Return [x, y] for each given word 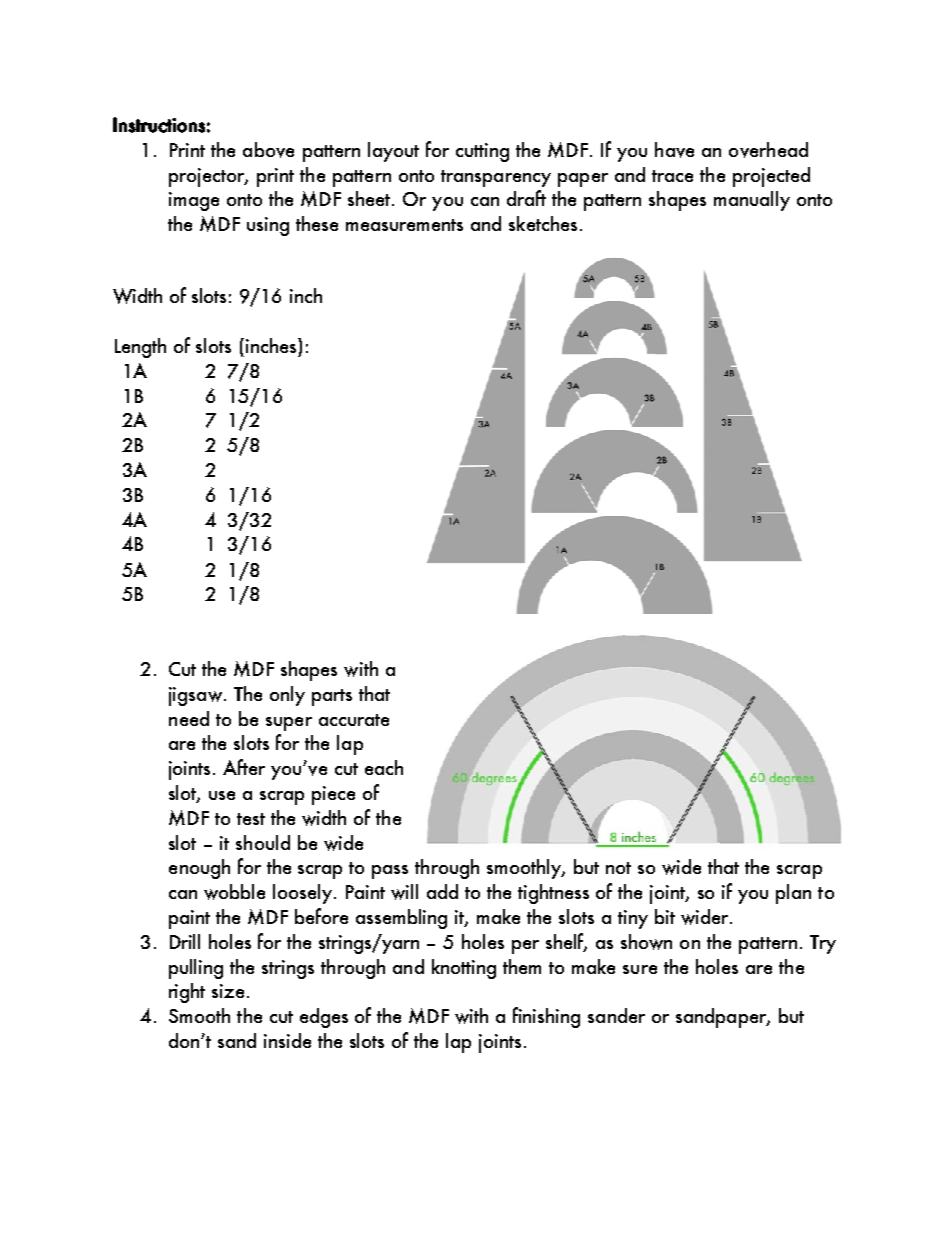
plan [793, 894]
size [228, 991]
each [384, 767]
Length [140, 348]
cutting [482, 152]
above [268, 150]
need [189, 718]
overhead [768, 150]
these [317, 223]
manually [752, 201]
